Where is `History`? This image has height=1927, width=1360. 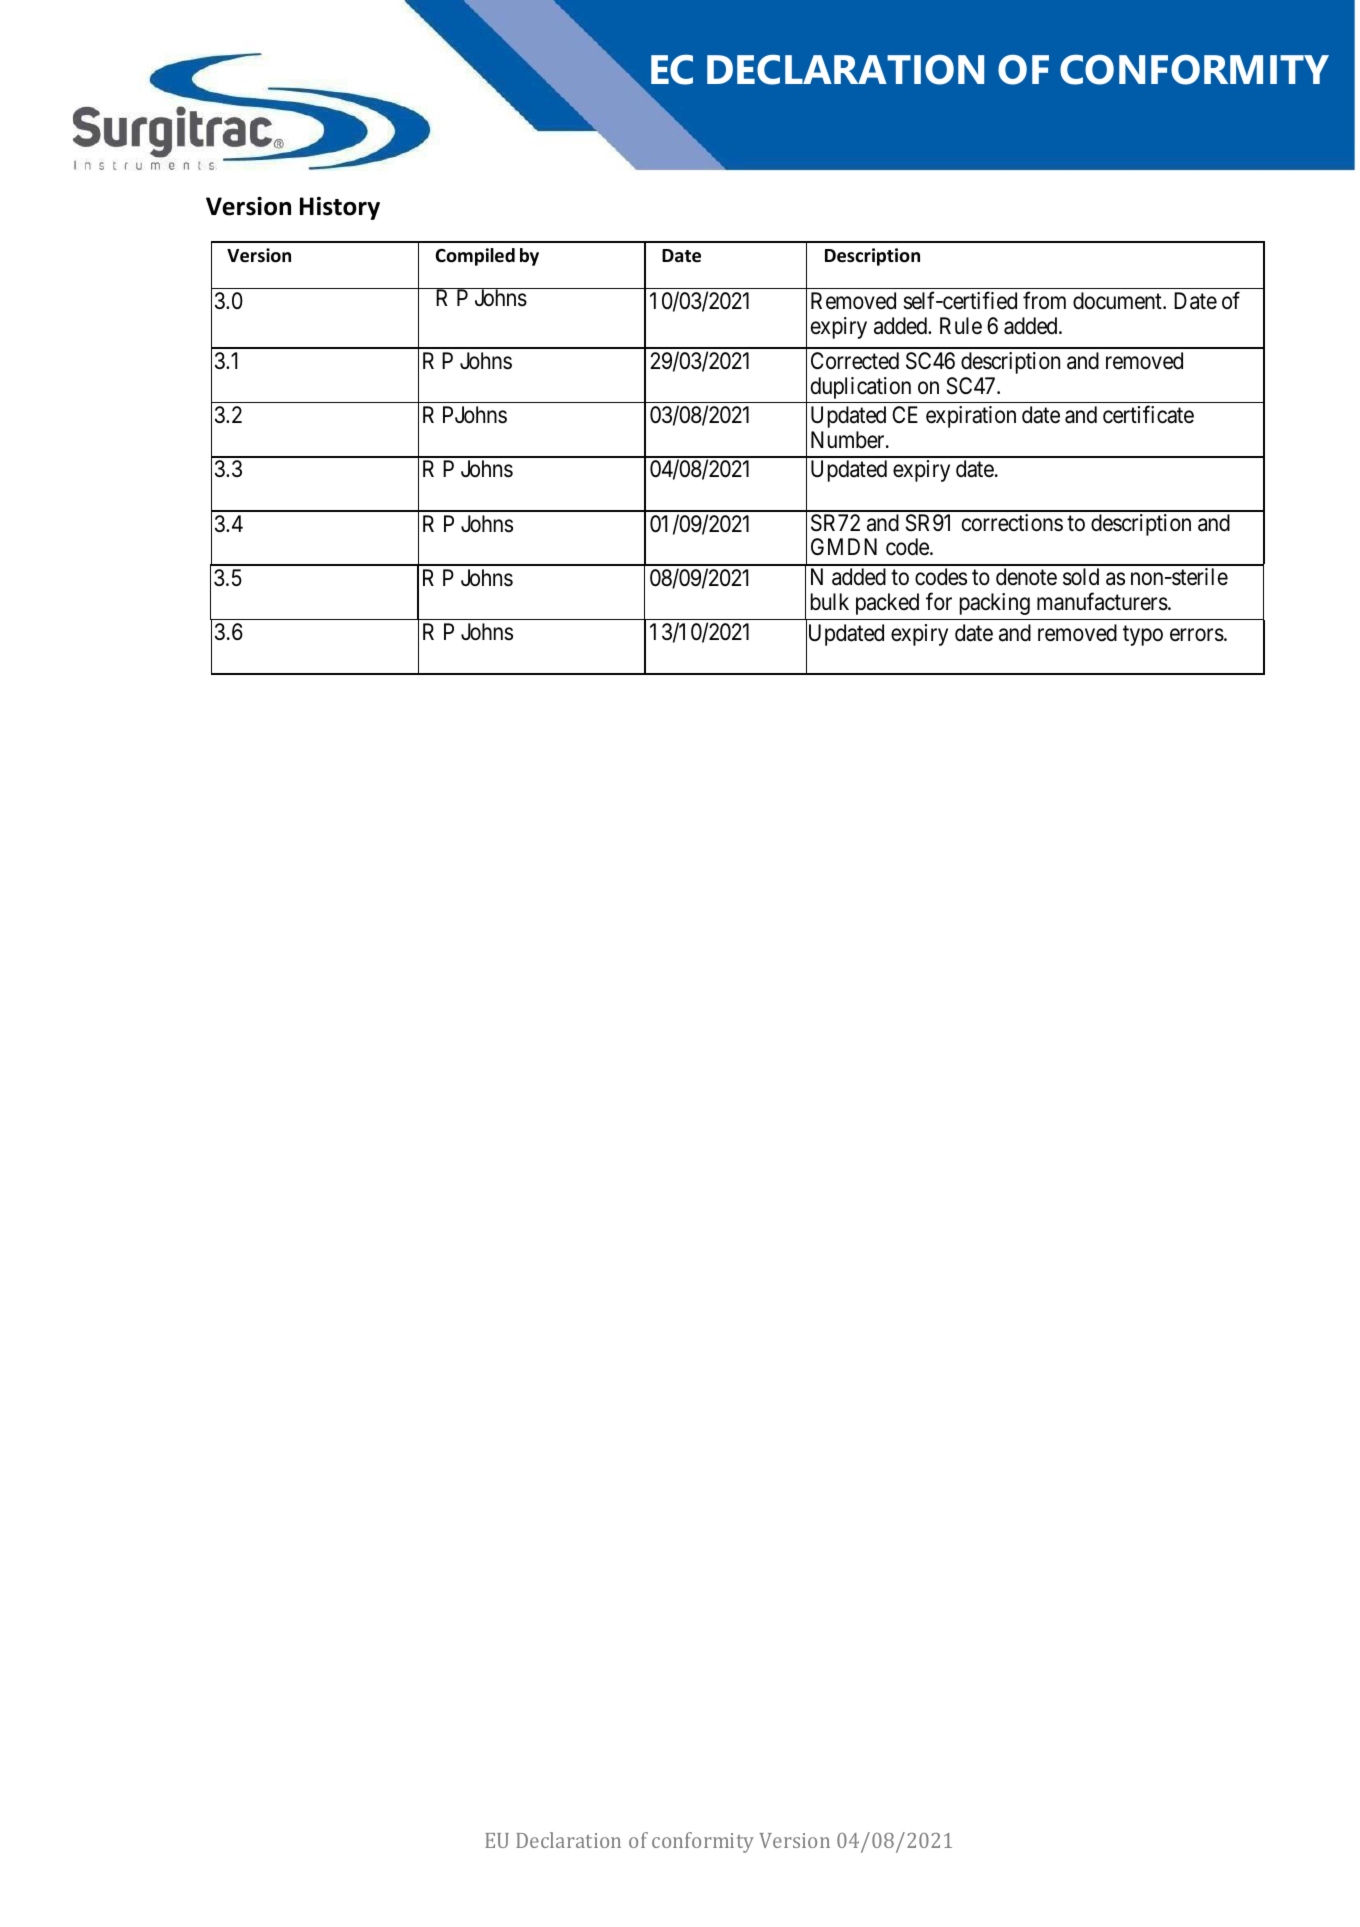 History is located at coordinates (340, 208).
